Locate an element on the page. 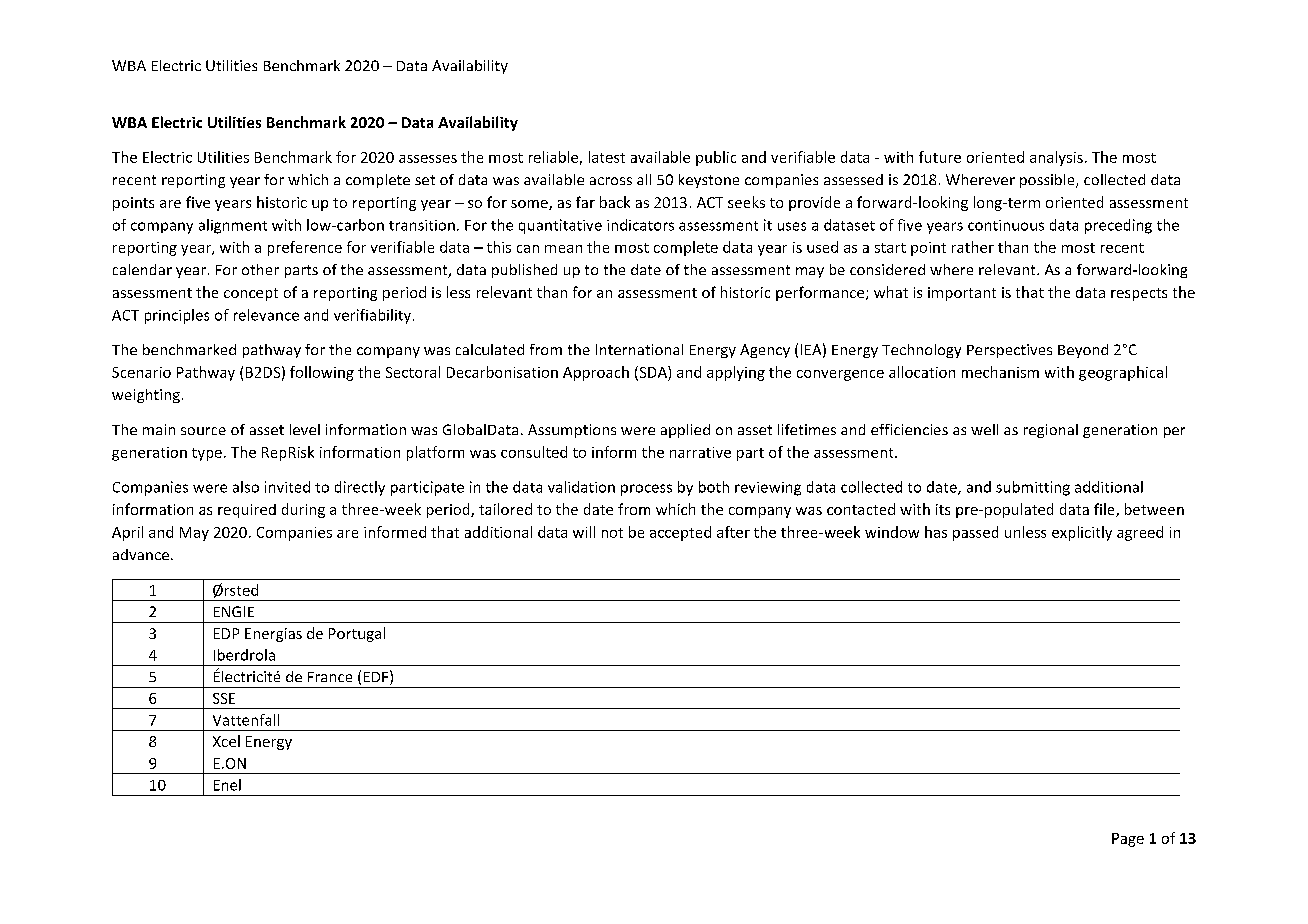 This image has height=924, width=1308. also is located at coordinates (246, 487).
